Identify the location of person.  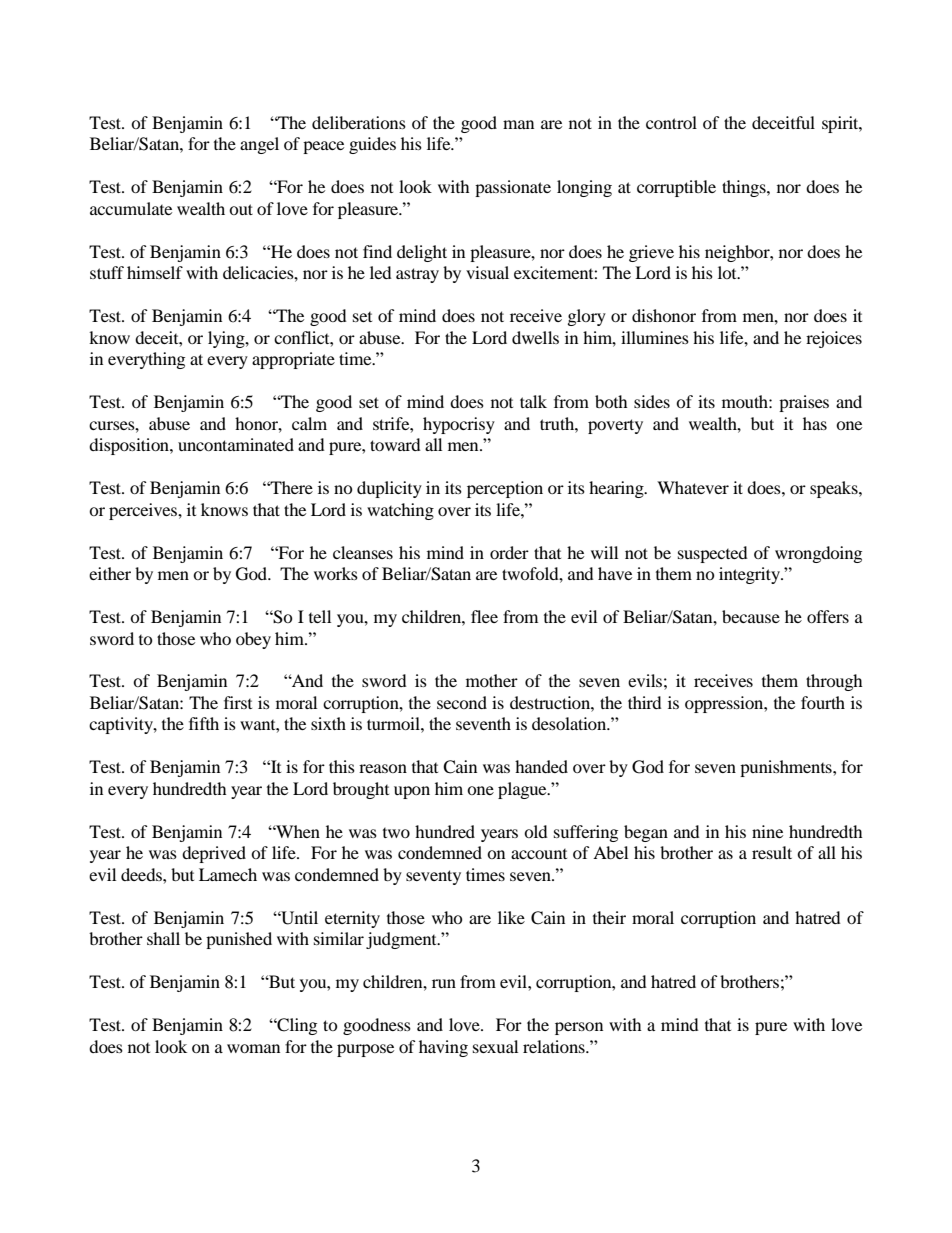
(579, 1028).
